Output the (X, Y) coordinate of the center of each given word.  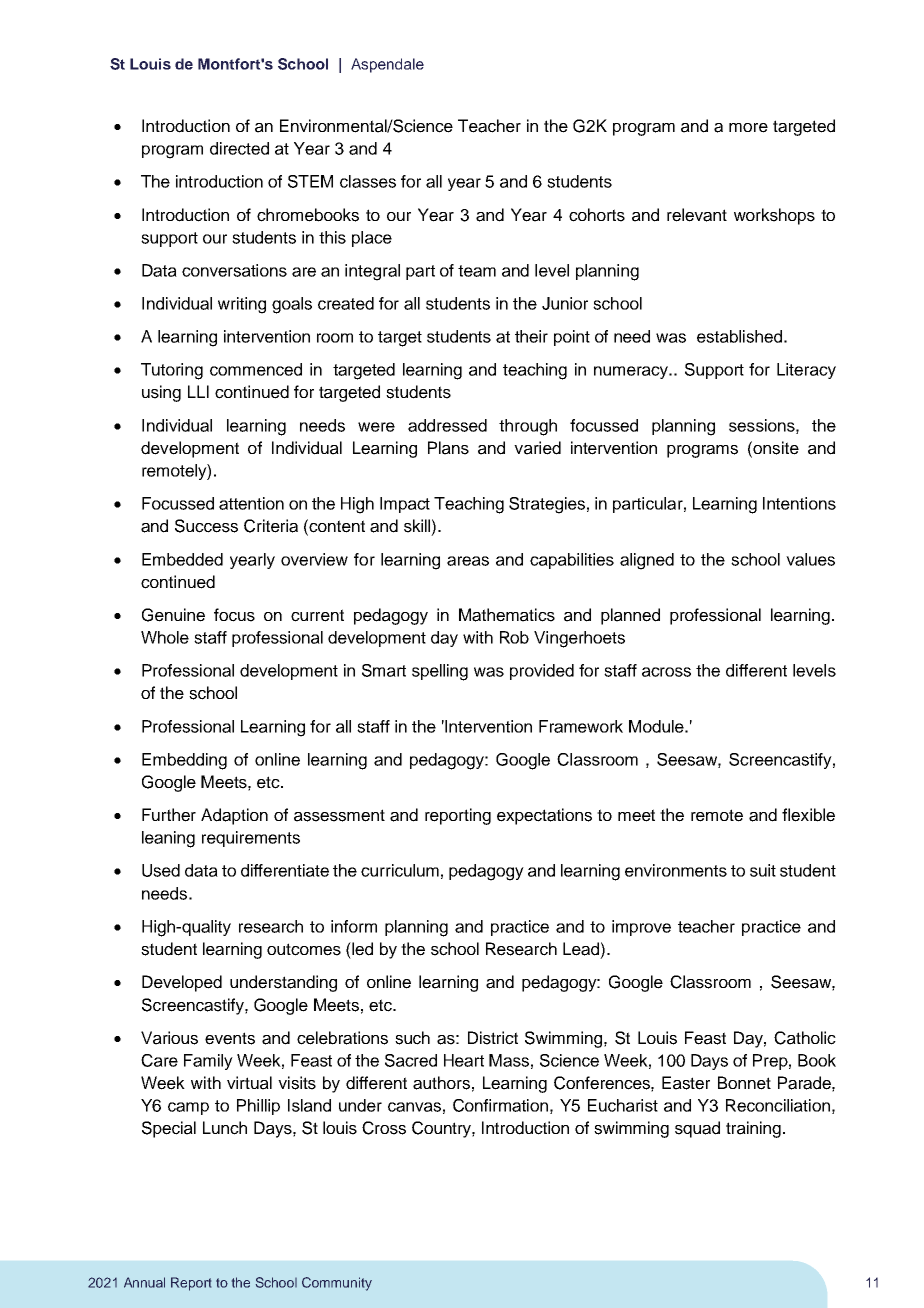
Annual (144, 1282)
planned (630, 616)
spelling (440, 672)
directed (239, 148)
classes (368, 181)
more (748, 128)
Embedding (184, 761)
